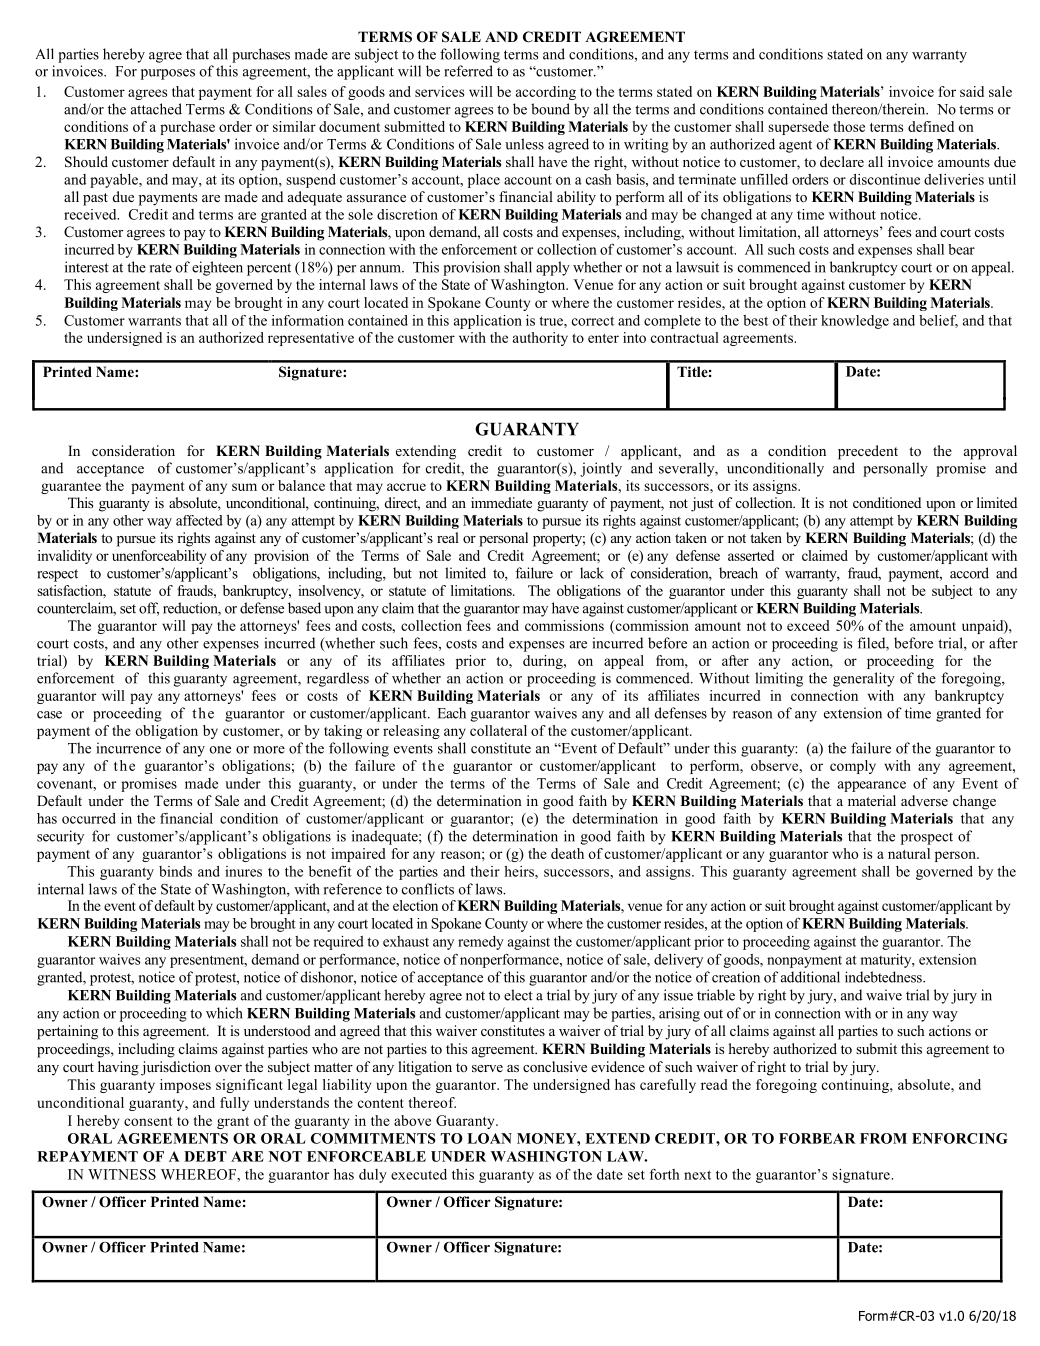 This screenshot has width=1040, height=1346. I want to click on those, so click(849, 126).
